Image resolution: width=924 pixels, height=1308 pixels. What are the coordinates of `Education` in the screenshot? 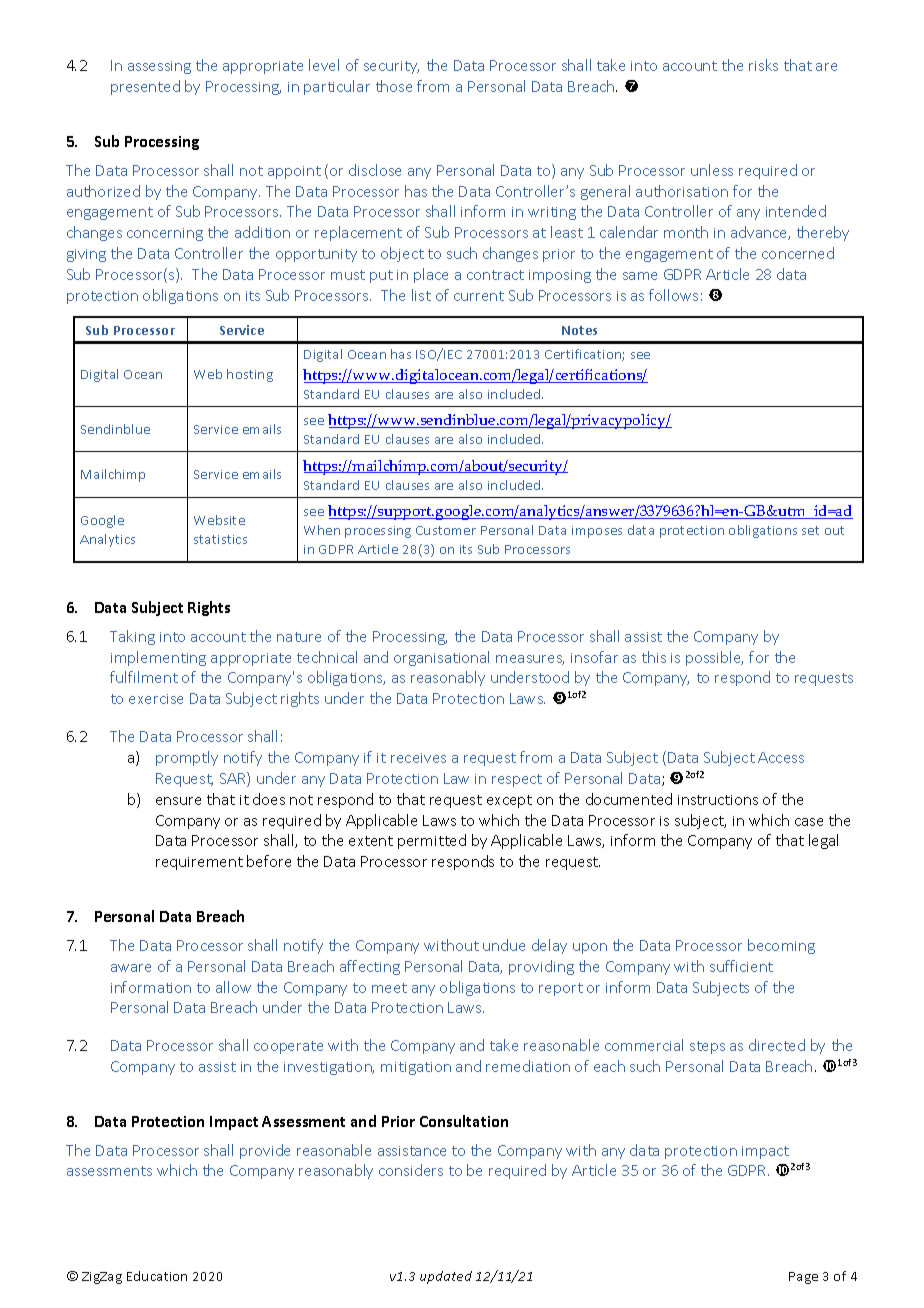 It's located at (157, 1276).
